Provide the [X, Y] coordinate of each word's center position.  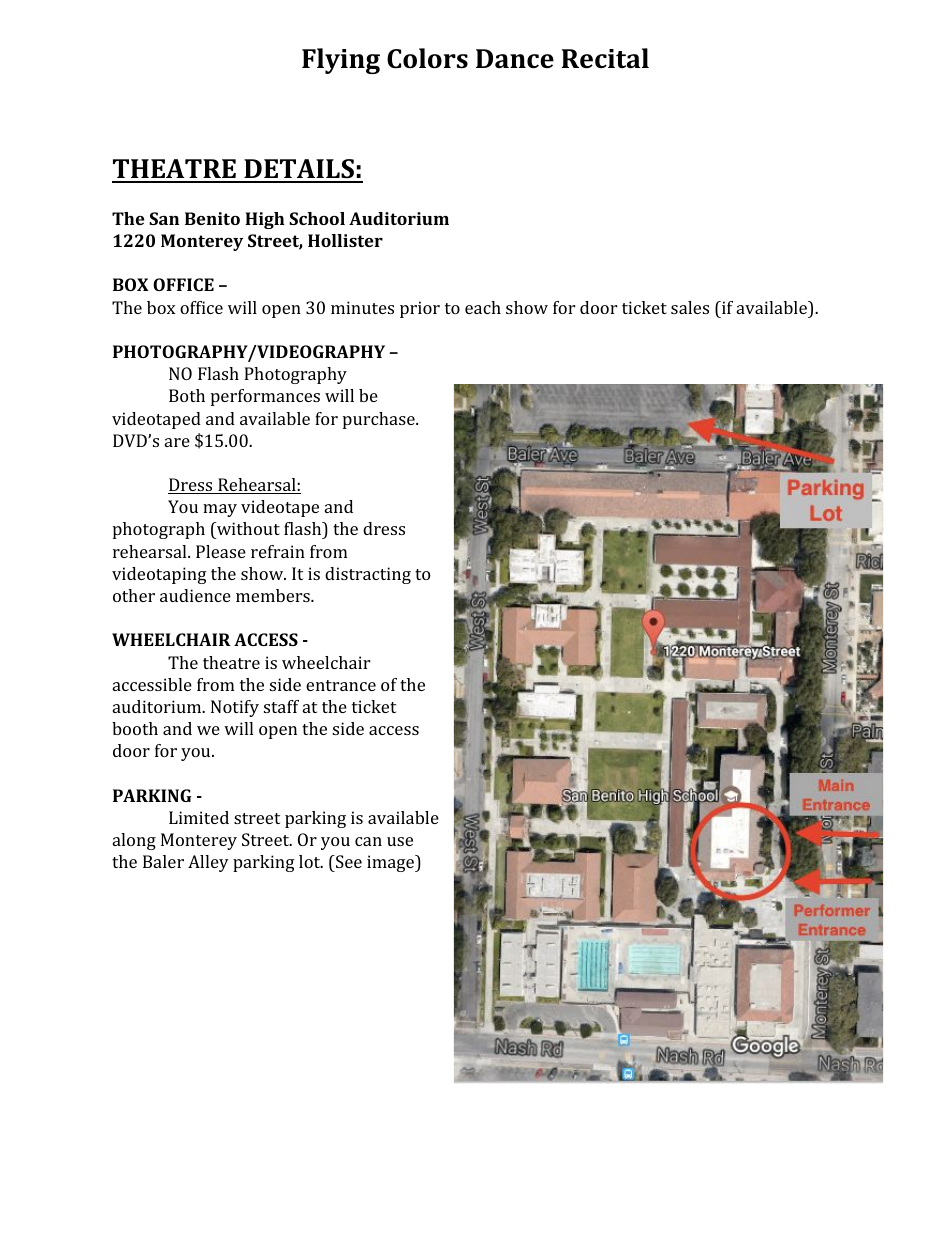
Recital [605, 58]
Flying [341, 61]
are [177, 442]
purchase [380, 420]
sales [690, 307]
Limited [199, 817]
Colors [427, 58]
